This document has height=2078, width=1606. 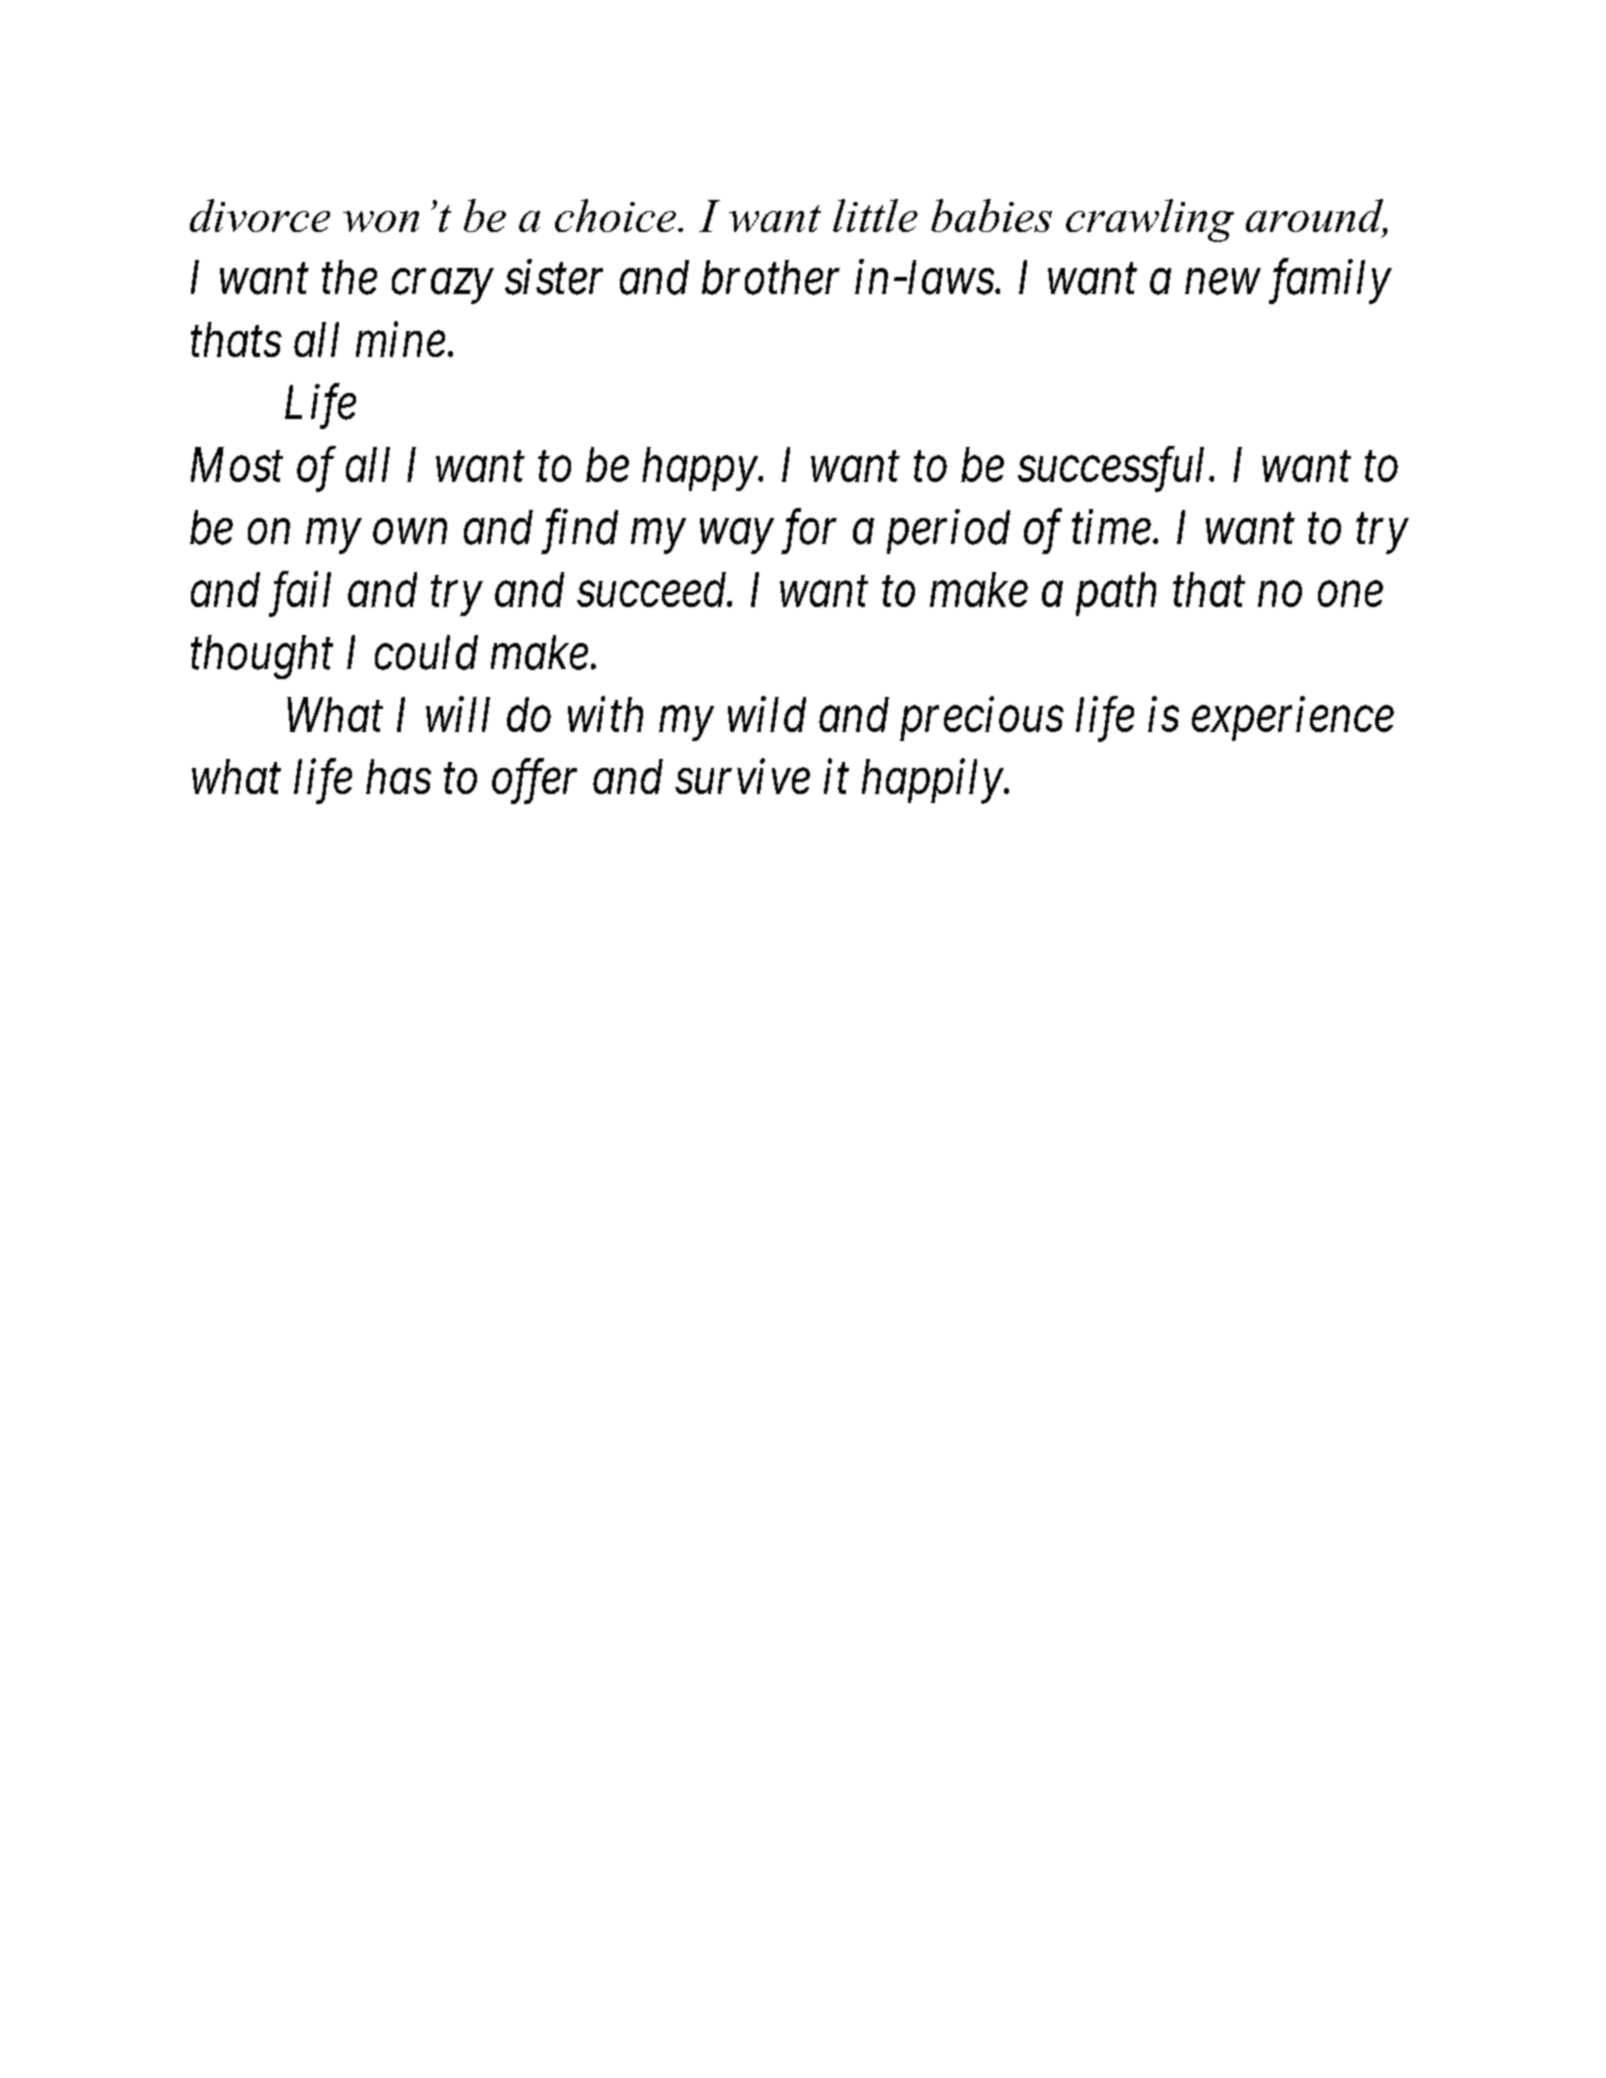 I want to click on divorce, so click(x=260, y=215).
